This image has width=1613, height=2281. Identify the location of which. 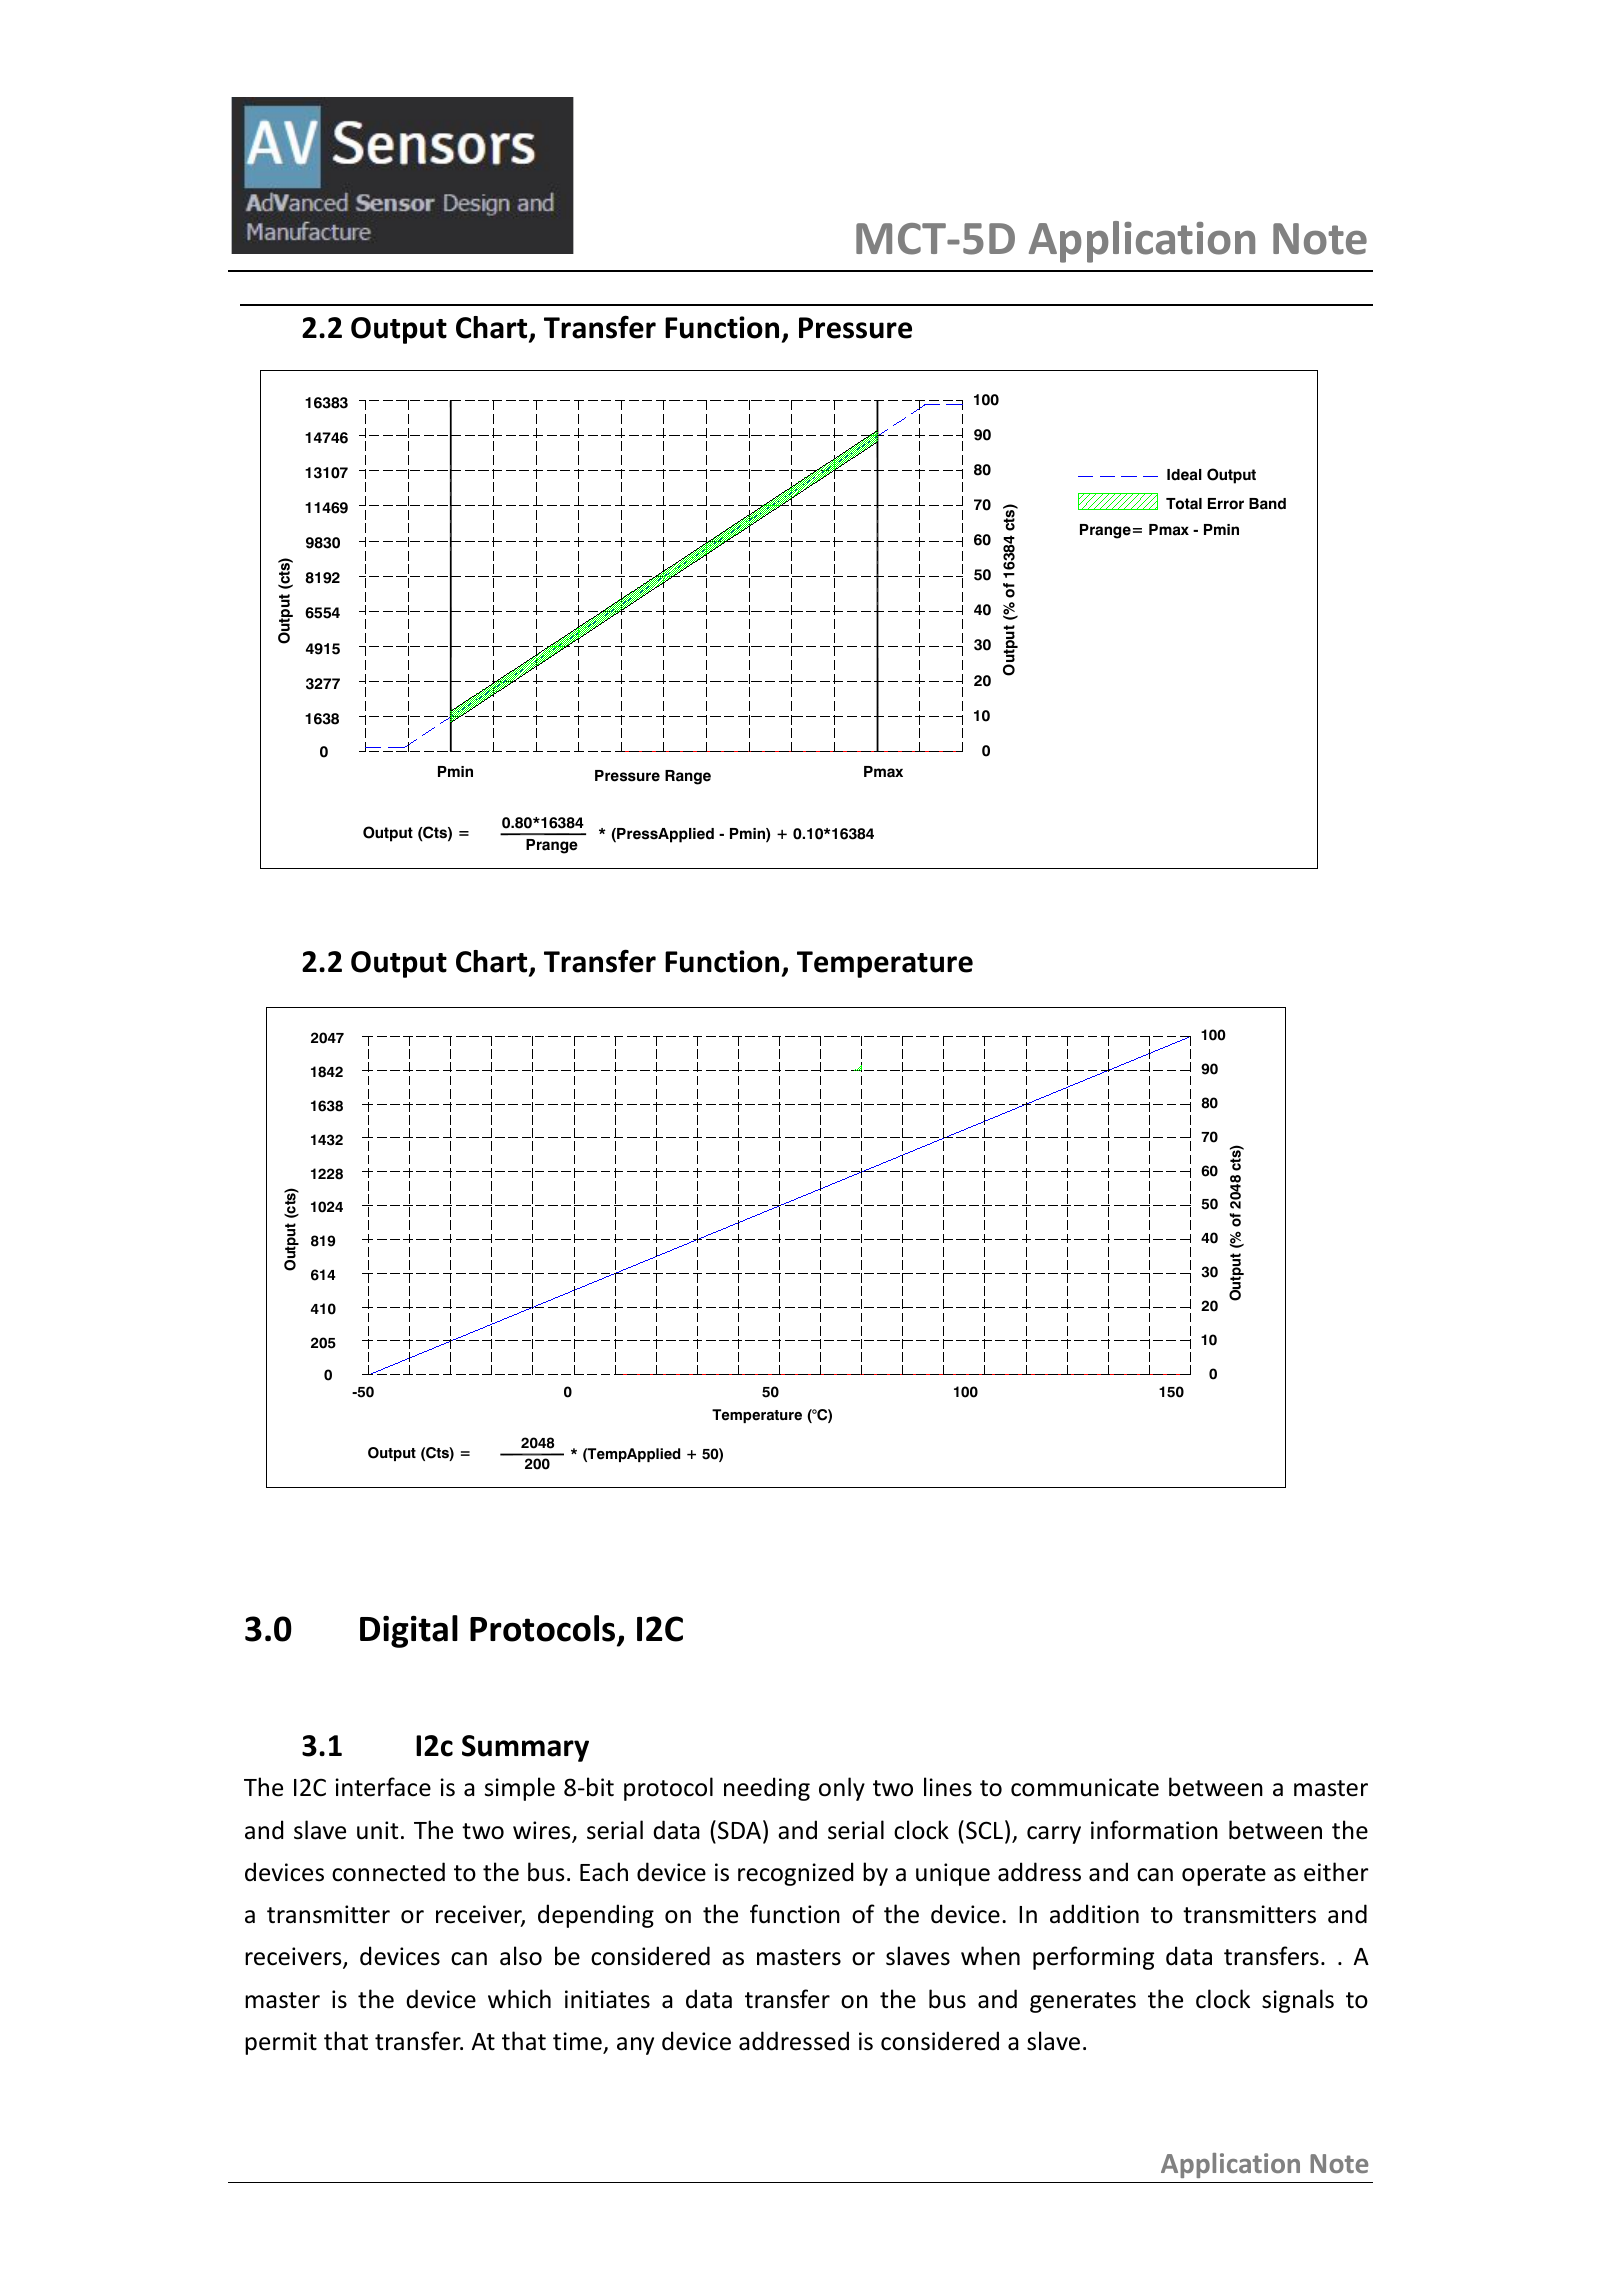
(519, 1999).
